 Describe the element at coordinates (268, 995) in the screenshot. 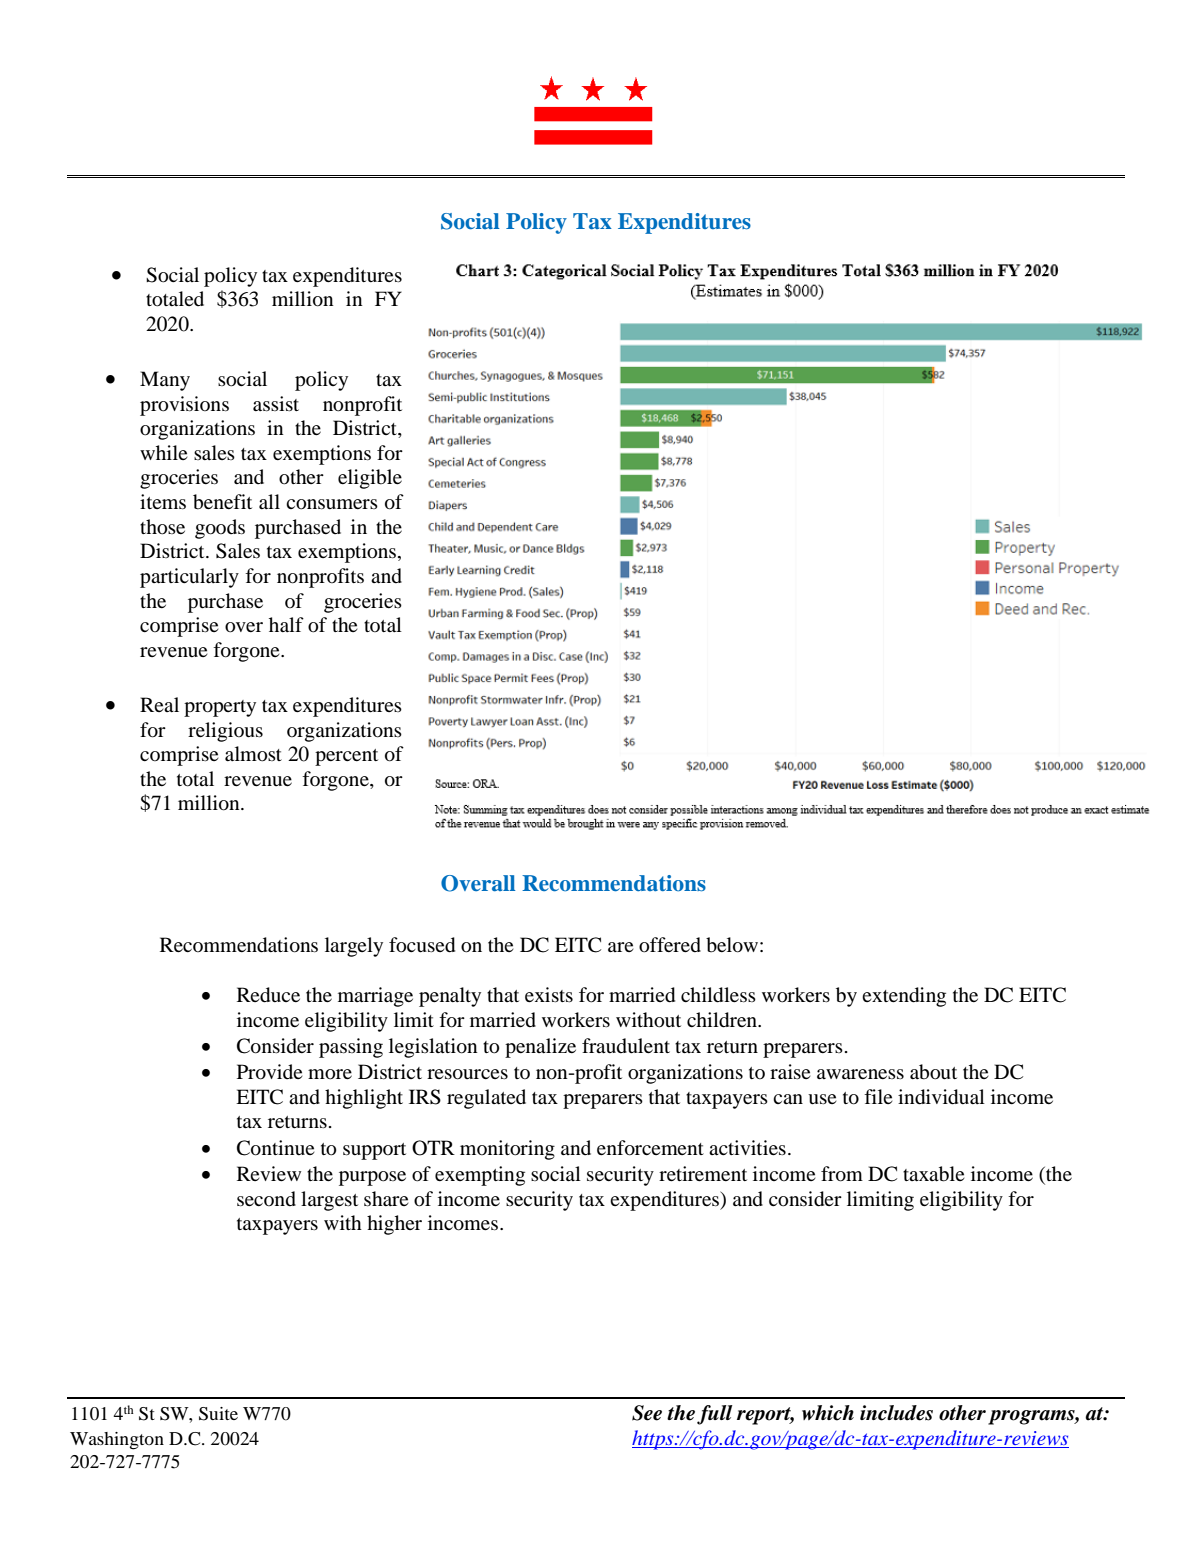

I see `Reduce` at that location.
